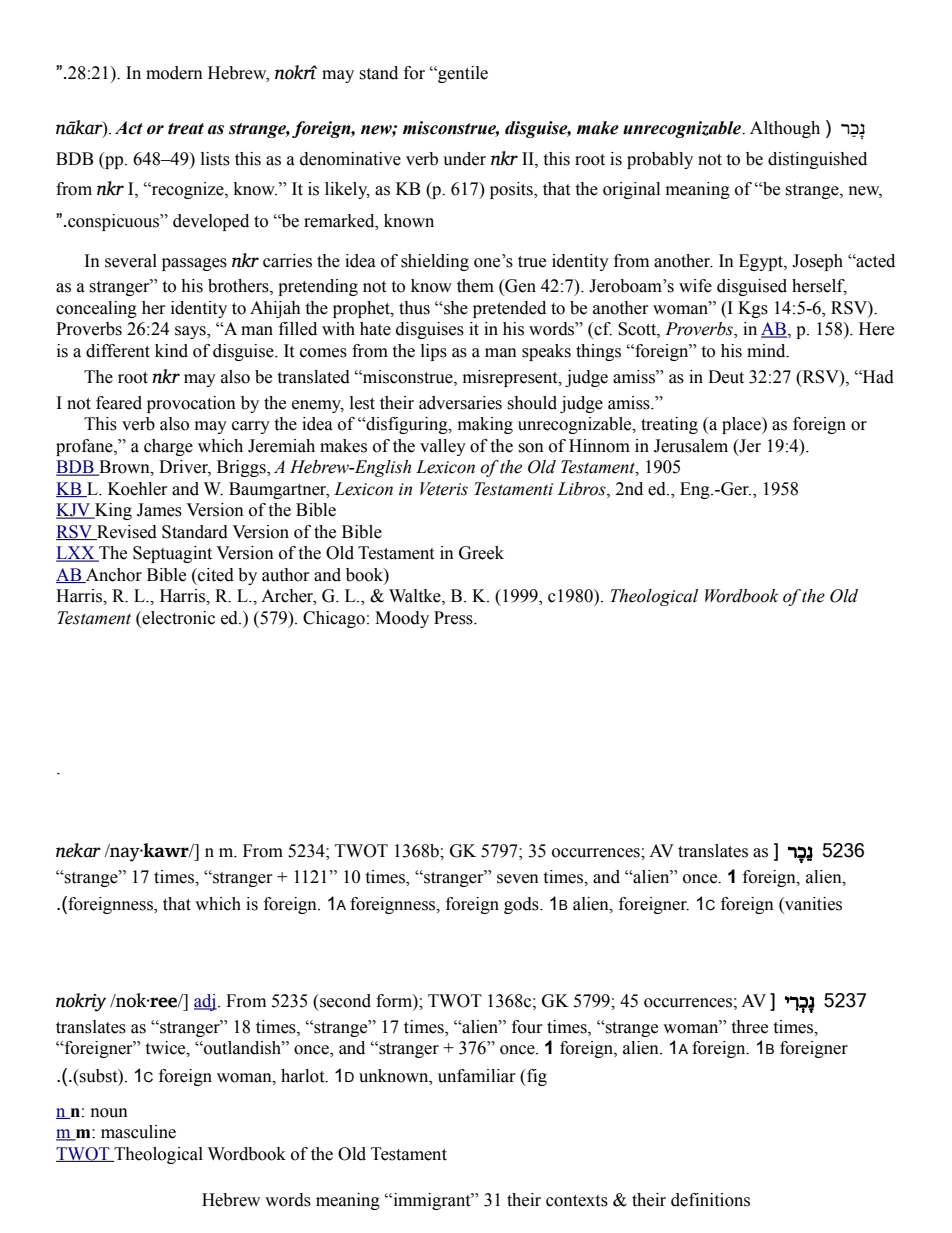  I want to click on kind, so click(171, 351).
